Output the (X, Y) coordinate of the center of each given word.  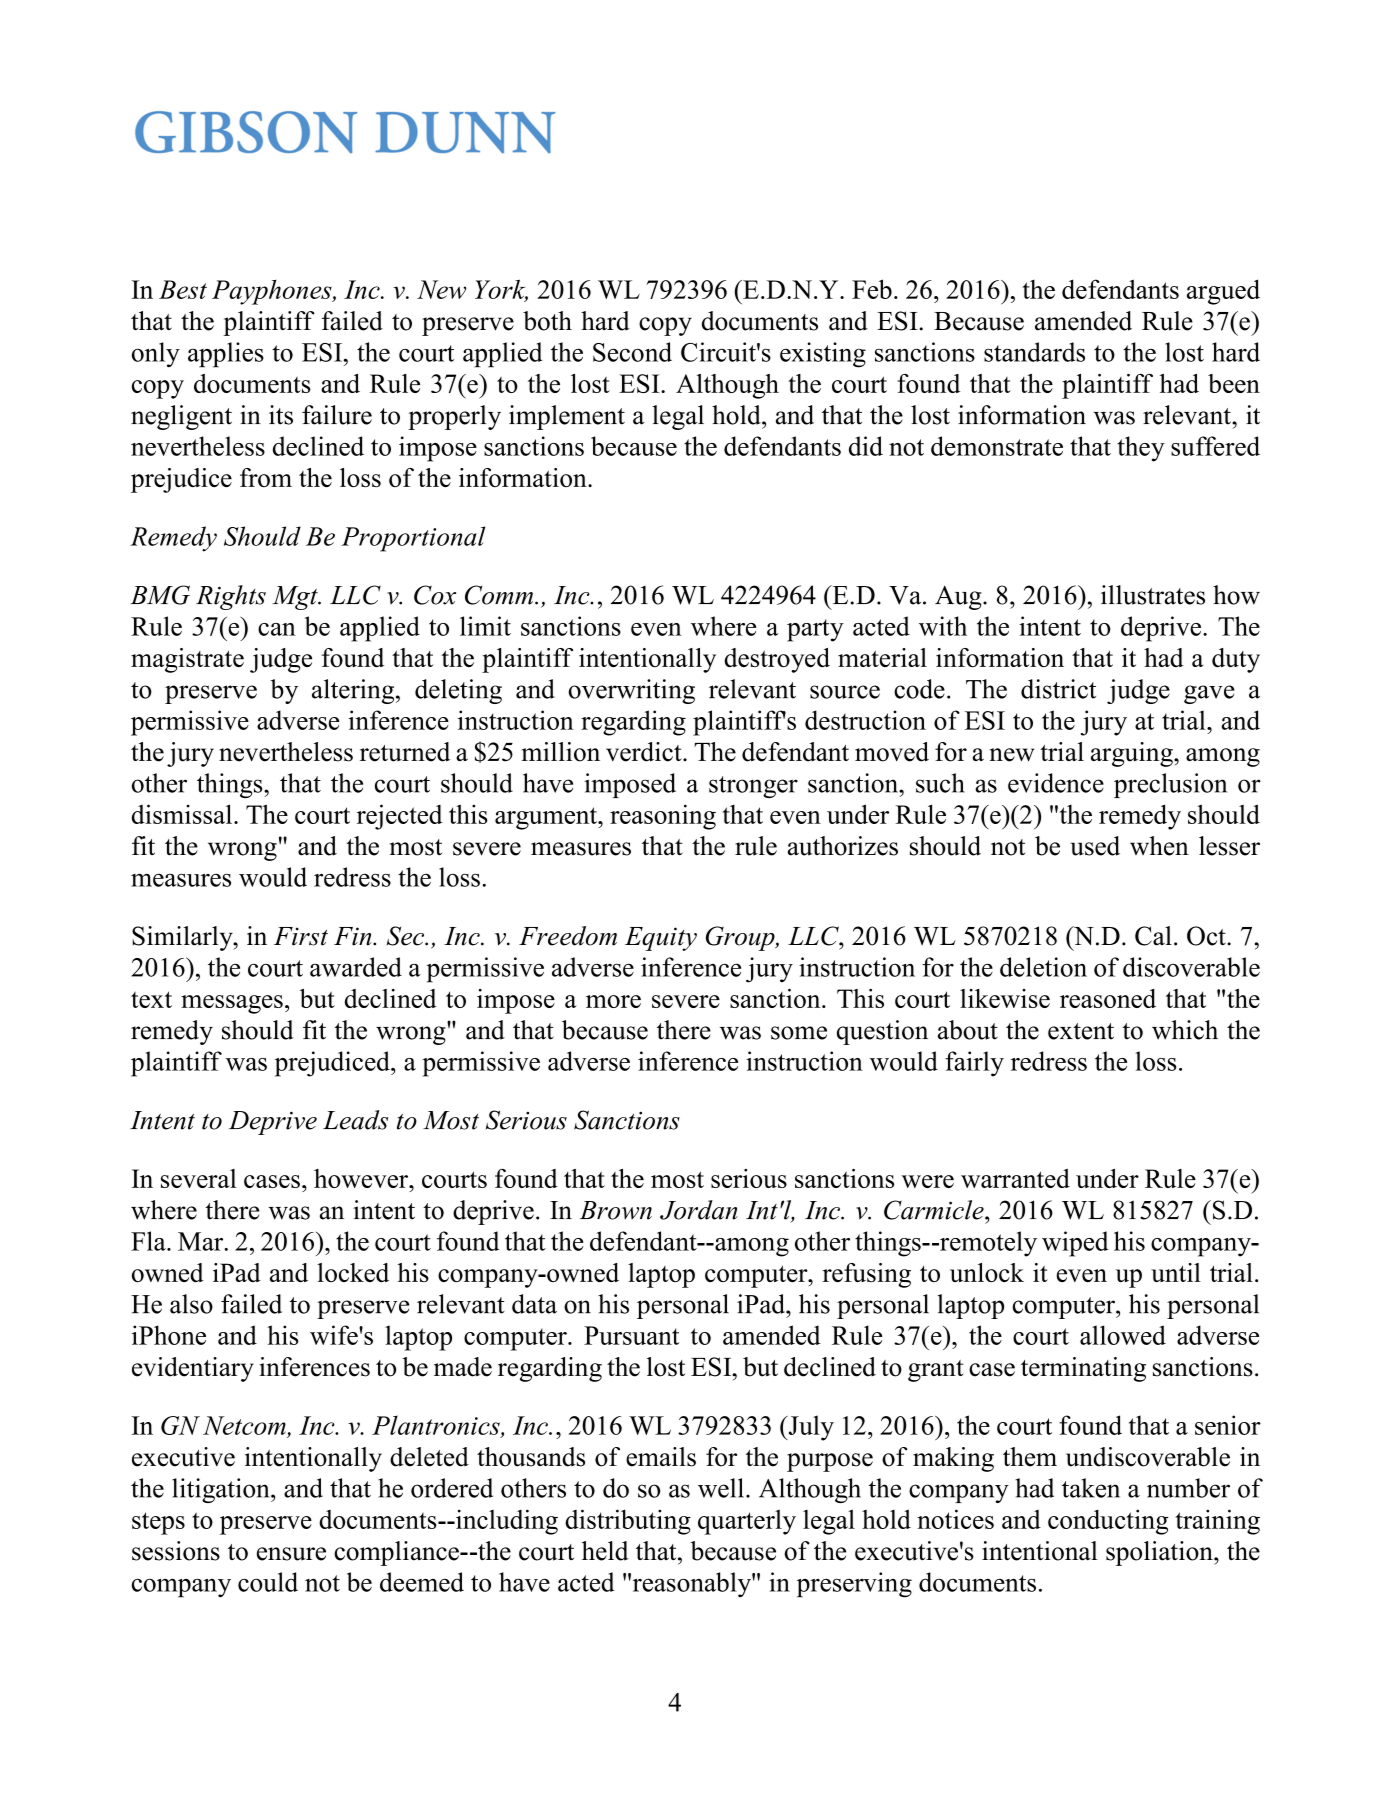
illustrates (1153, 595)
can (277, 629)
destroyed (777, 660)
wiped (1075, 1244)
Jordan (699, 1210)
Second (632, 352)
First (301, 936)
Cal (1153, 936)
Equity (661, 939)
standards (1034, 352)
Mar (202, 1241)
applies (226, 355)
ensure (291, 1554)
